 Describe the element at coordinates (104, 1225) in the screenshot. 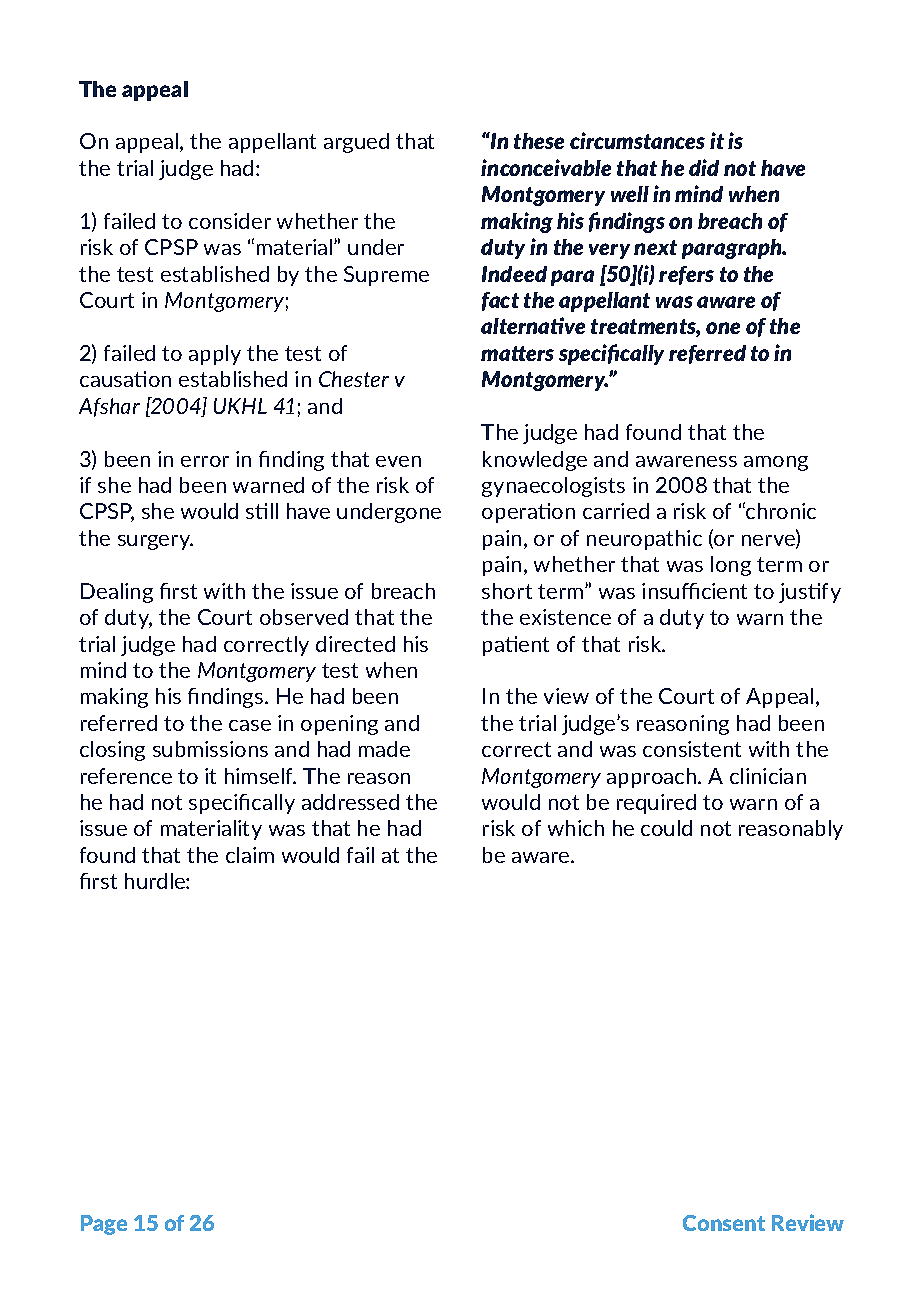

I see `Page` at that location.
